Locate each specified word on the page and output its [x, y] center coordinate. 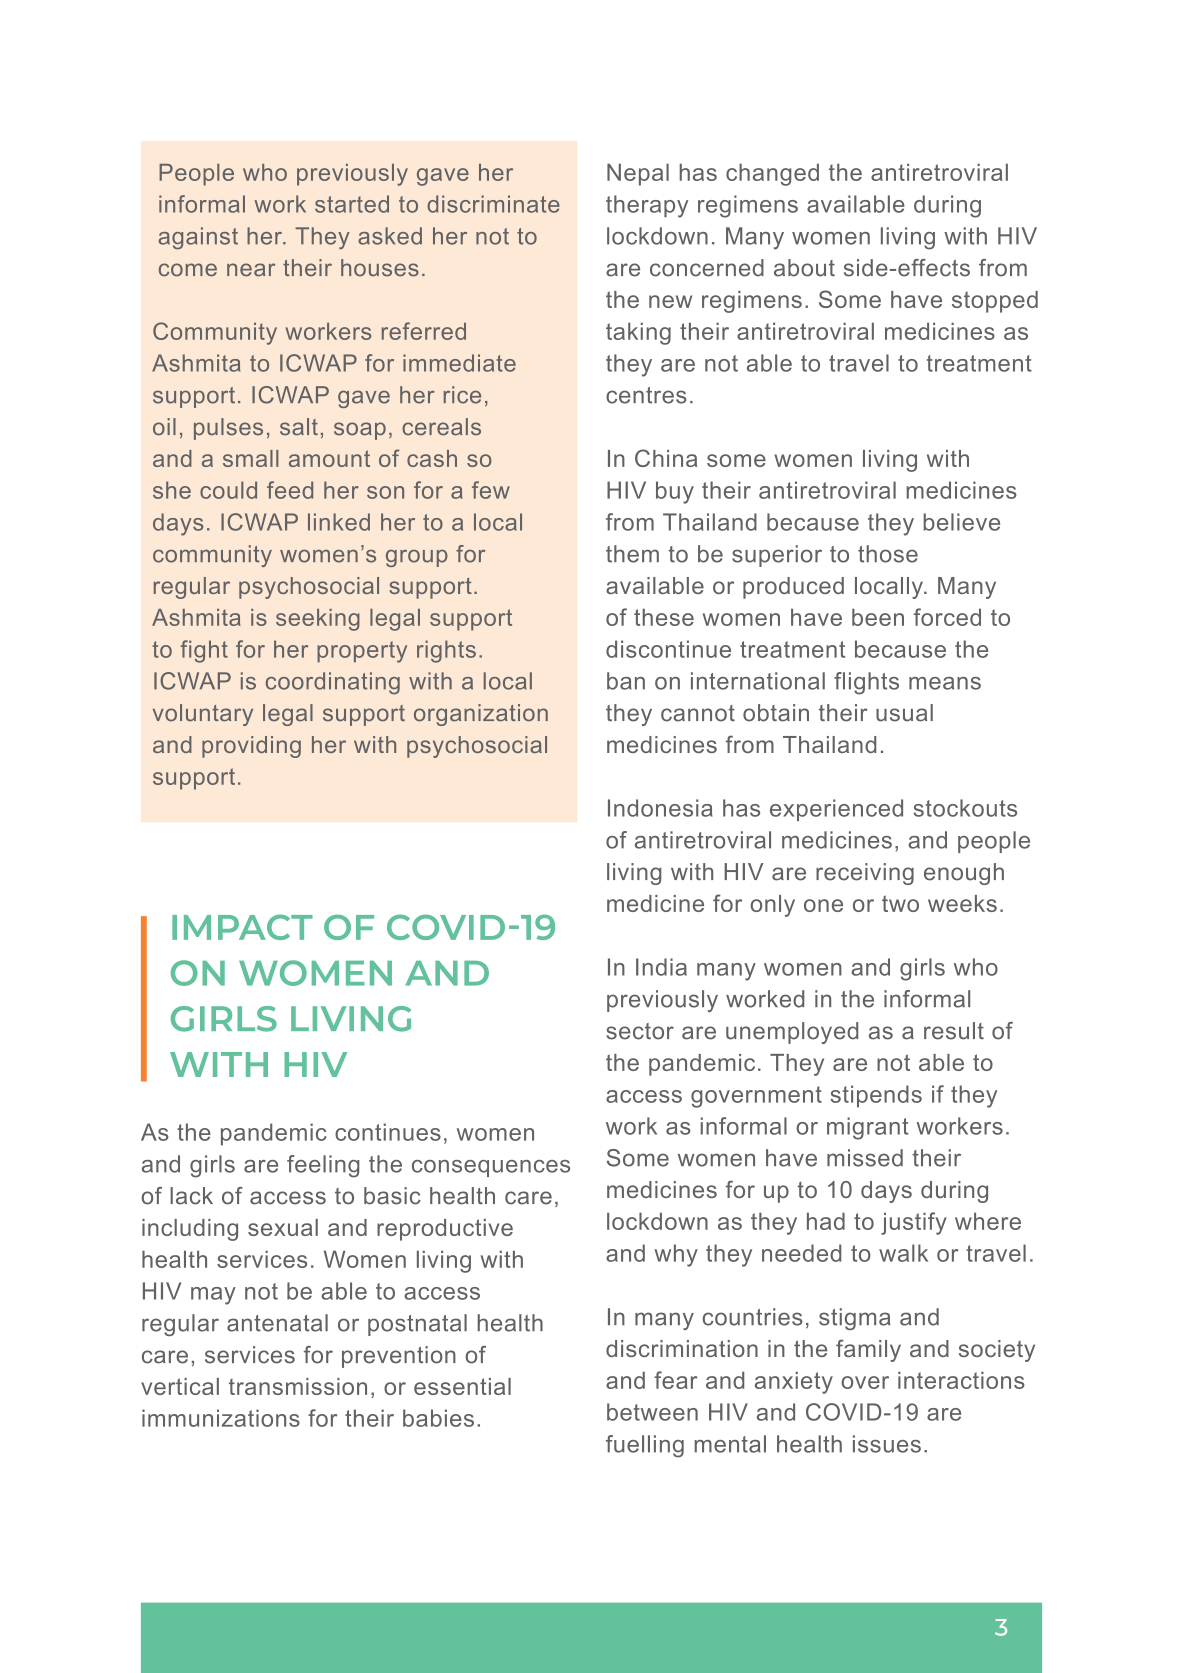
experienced [836, 810]
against [198, 238]
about [804, 268]
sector [640, 1031]
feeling [323, 1166]
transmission [298, 1386]
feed [290, 490]
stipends [876, 1096]
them [632, 554]
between [652, 1412]
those [888, 554]
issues [887, 1444]
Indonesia [660, 808]
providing [251, 747]
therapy [647, 206]
